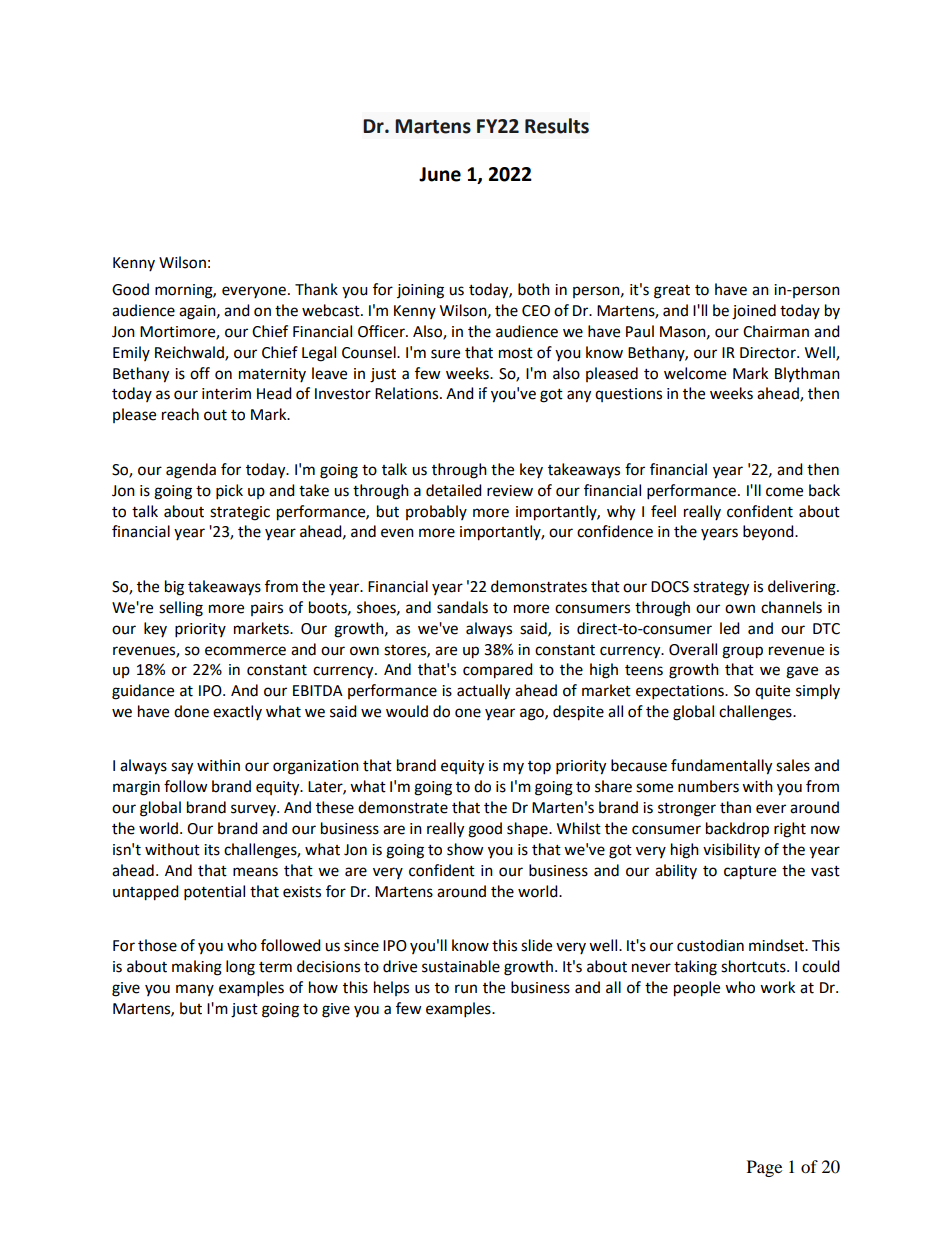 This screenshot has height=1233, width=952. I want to click on show, so click(465, 849).
